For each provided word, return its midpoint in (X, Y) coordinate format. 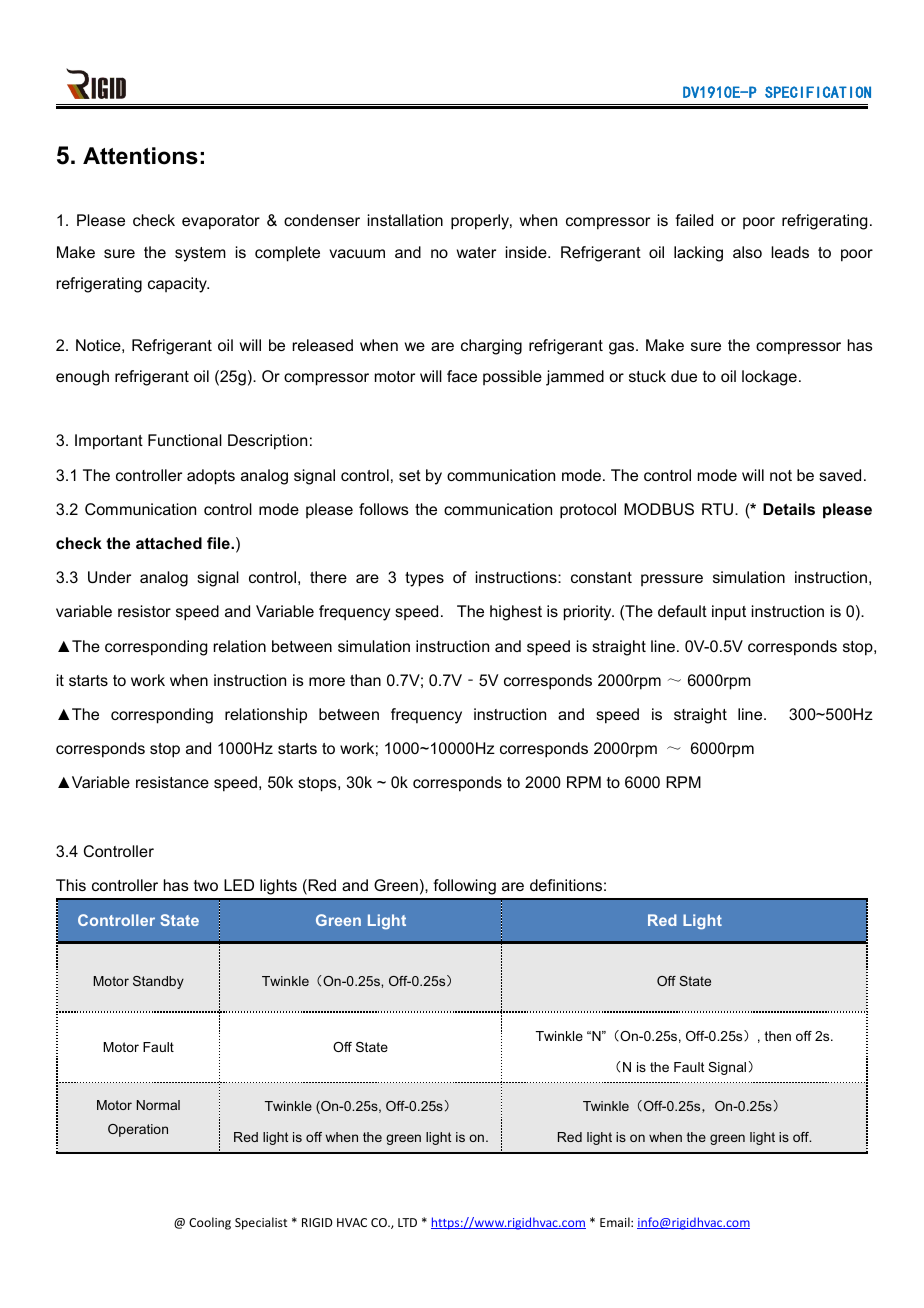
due (684, 376)
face (462, 376)
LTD (407, 1222)
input (729, 613)
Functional (185, 440)
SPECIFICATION (818, 92)
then (778, 1036)
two (206, 885)
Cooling (210, 1223)
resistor (144, 611)
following (464, 887)
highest (516, 613)
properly (481, 222)
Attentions (140, 156)
